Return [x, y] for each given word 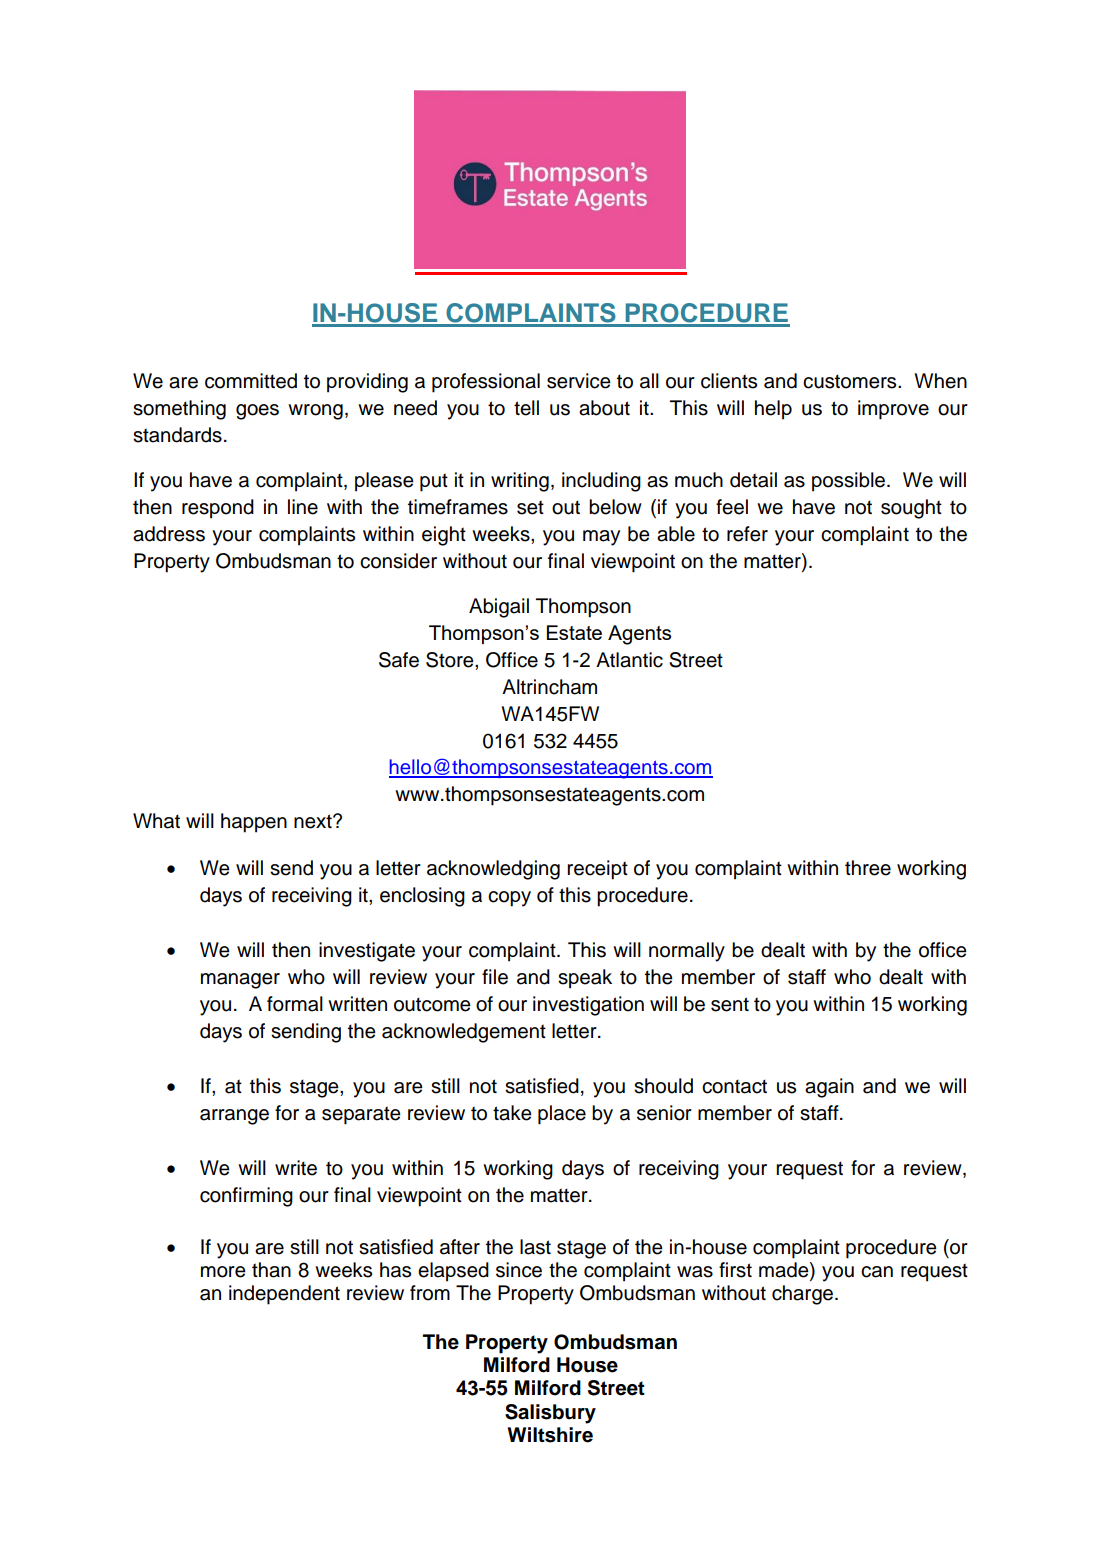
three [868, 868]
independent [284, 1295]
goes [257, 412]
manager [240, 981]
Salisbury [550, 1414]
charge [804, 1295]
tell [526, 408]
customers [851, 381]
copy [509, 899]
